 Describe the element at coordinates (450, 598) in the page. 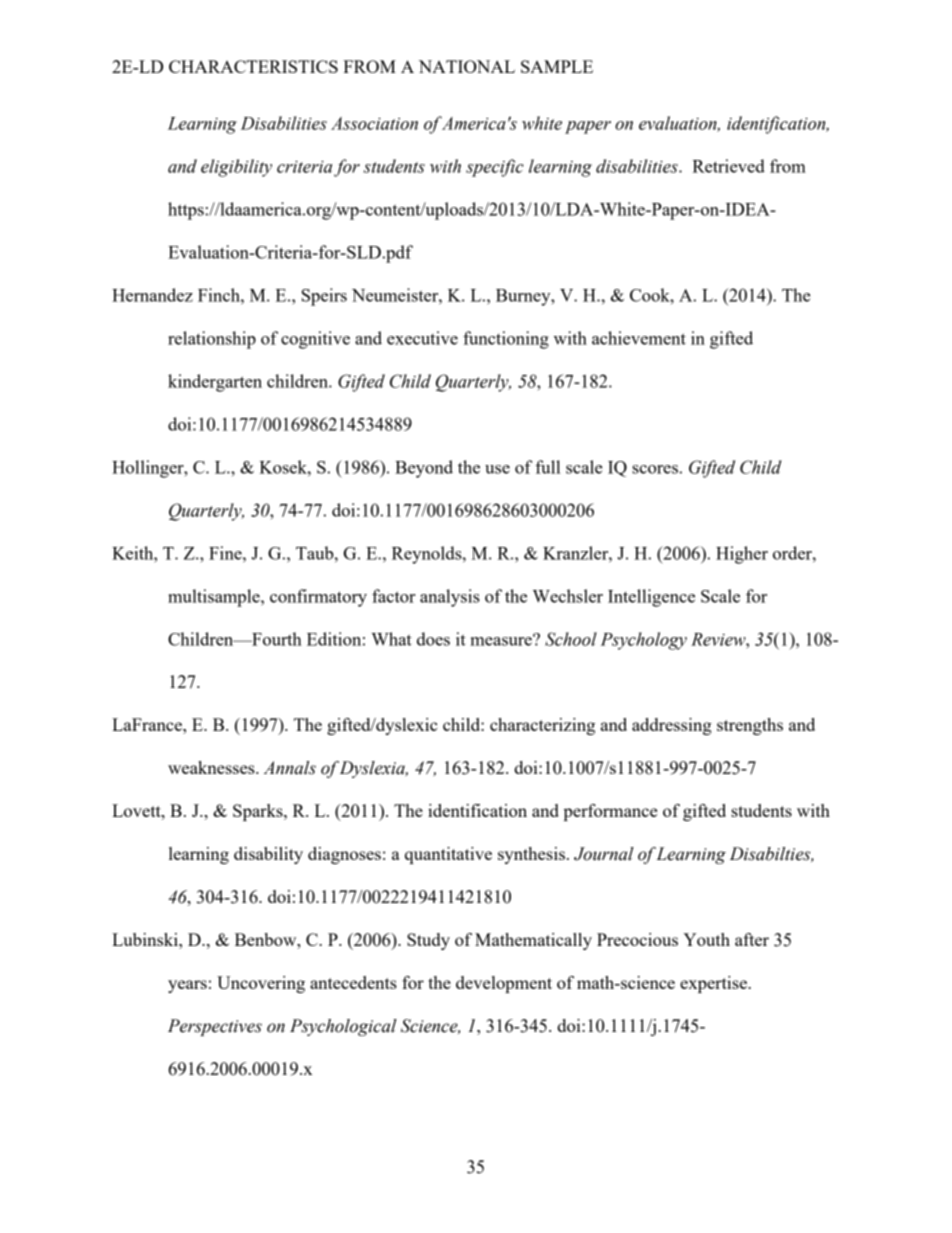

I see `analysis` at that location.
